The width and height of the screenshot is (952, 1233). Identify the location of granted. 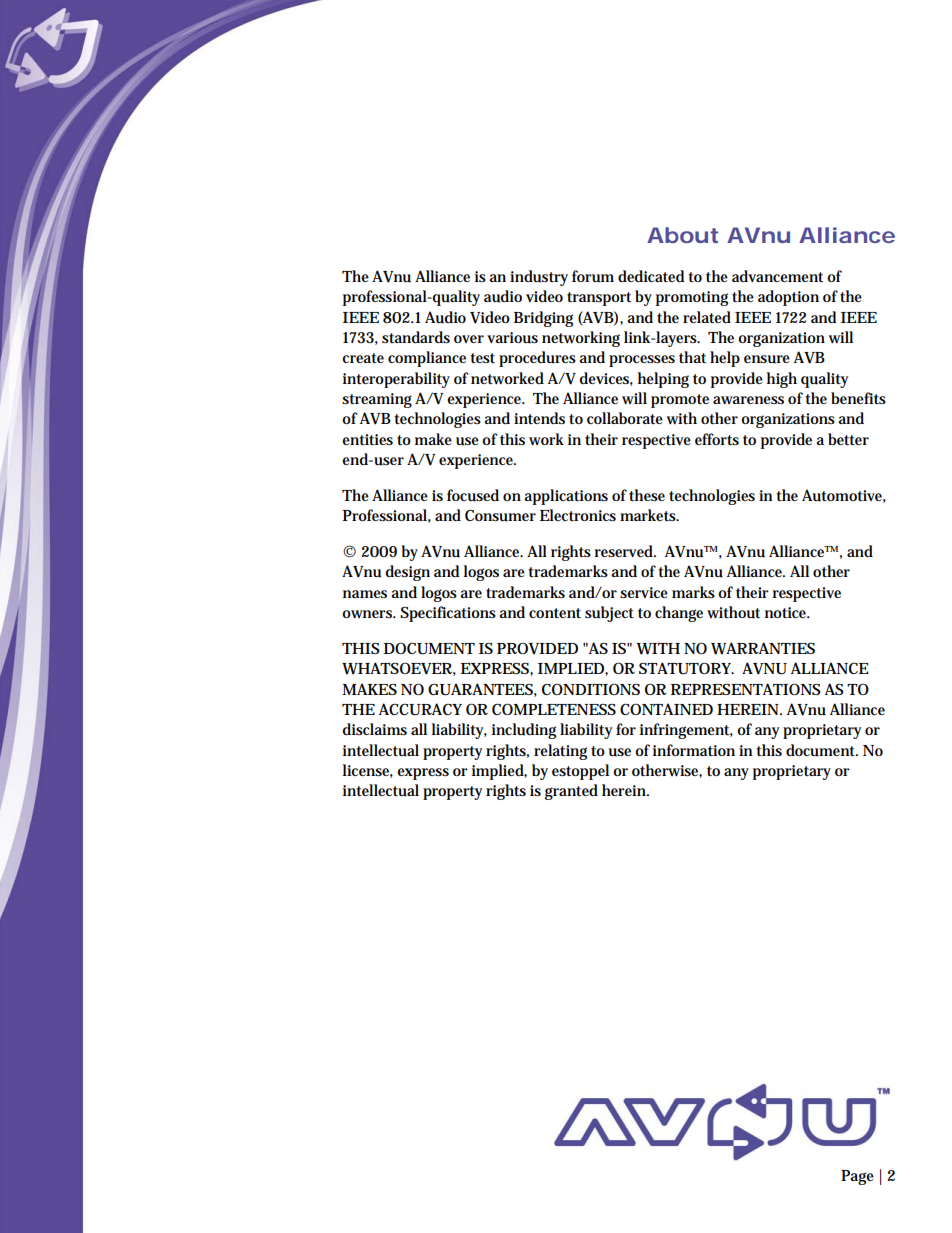
(571, 792).
